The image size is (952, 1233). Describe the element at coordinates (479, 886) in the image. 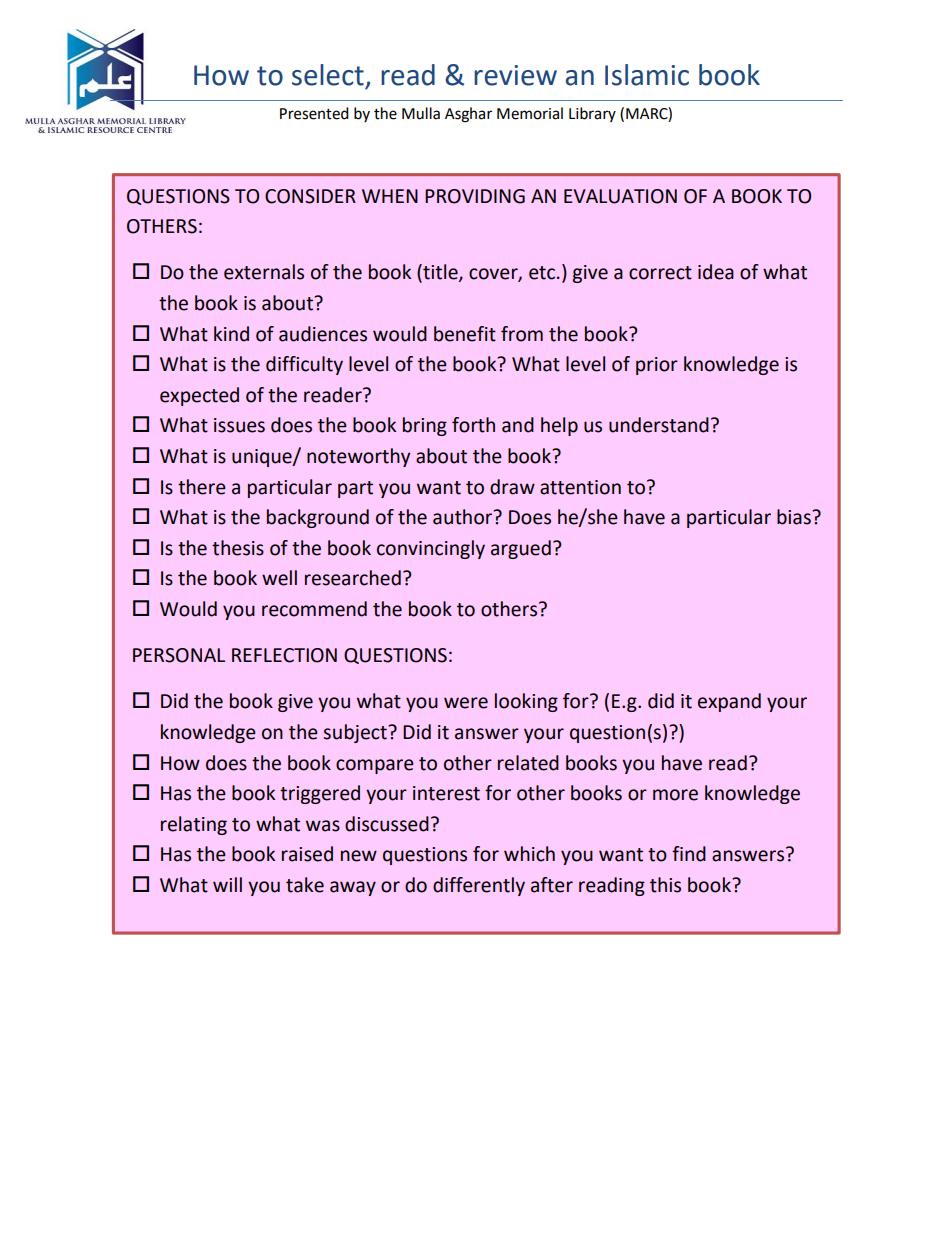

I see `differently` at that location.
